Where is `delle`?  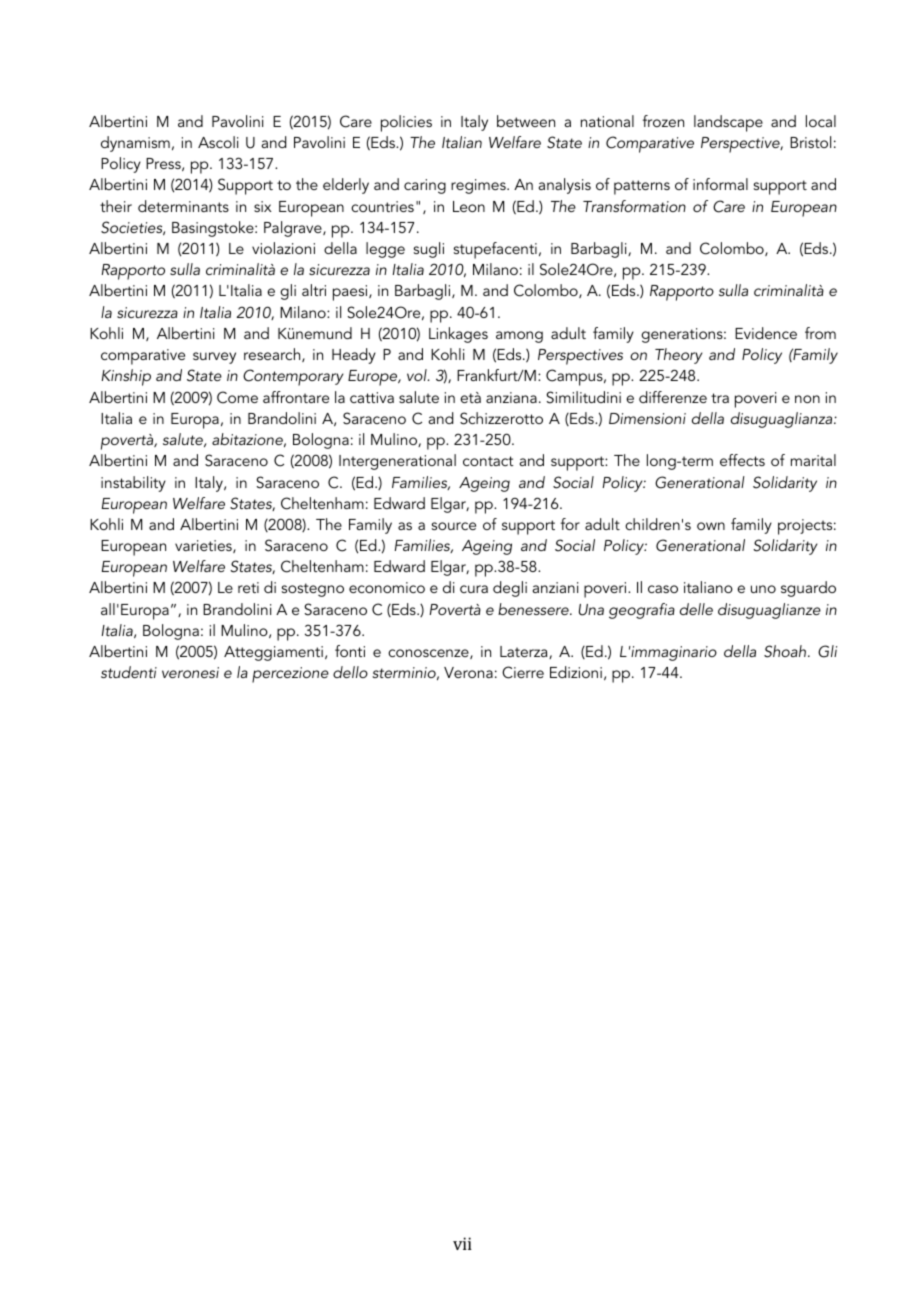 delle is located at coordinates (696, 609).
